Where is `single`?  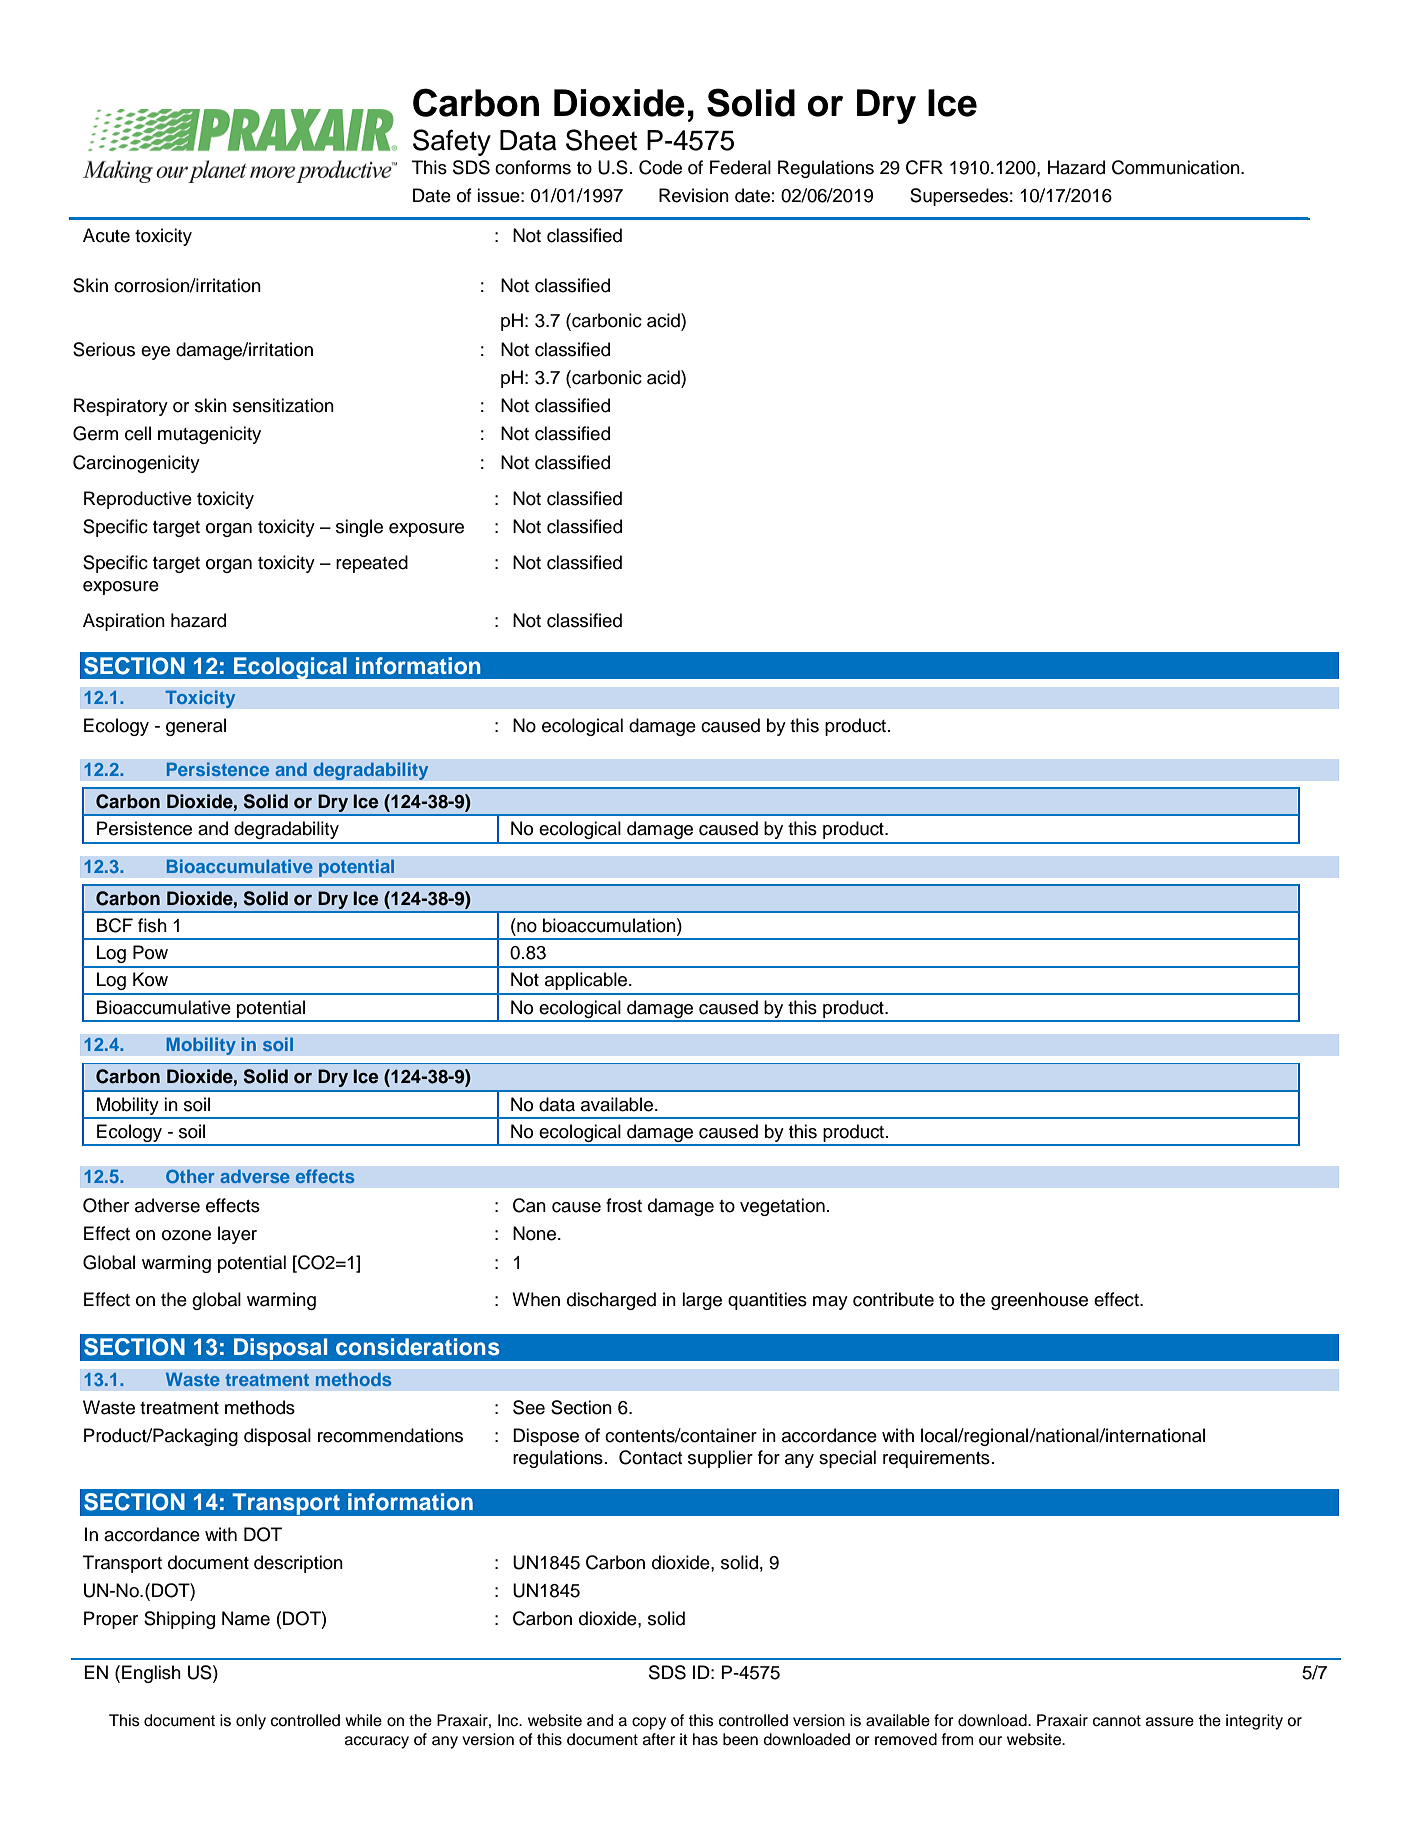 single is located at coordinates (359, 528).
